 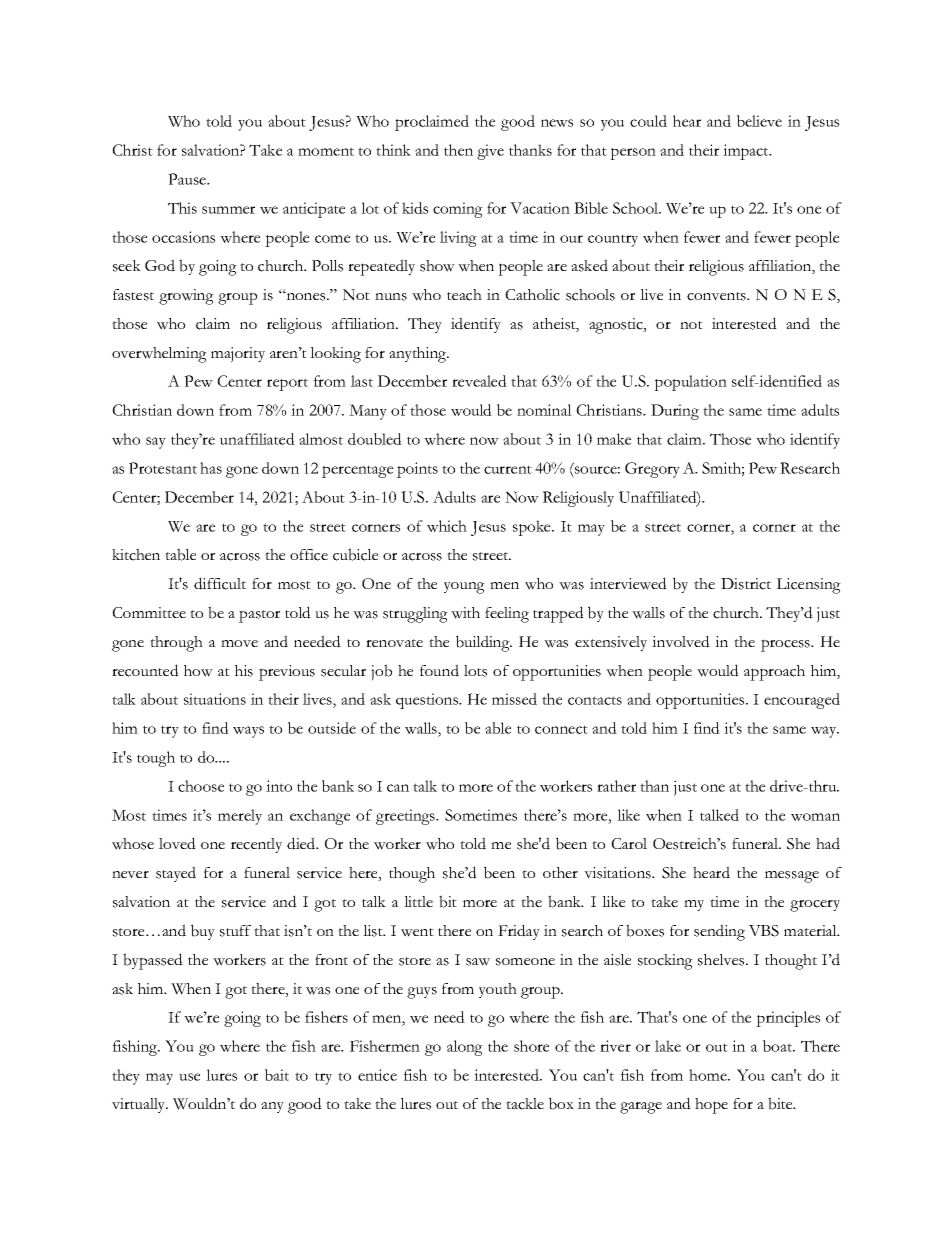 I want to click on along, so click(x=465, y=1048).
